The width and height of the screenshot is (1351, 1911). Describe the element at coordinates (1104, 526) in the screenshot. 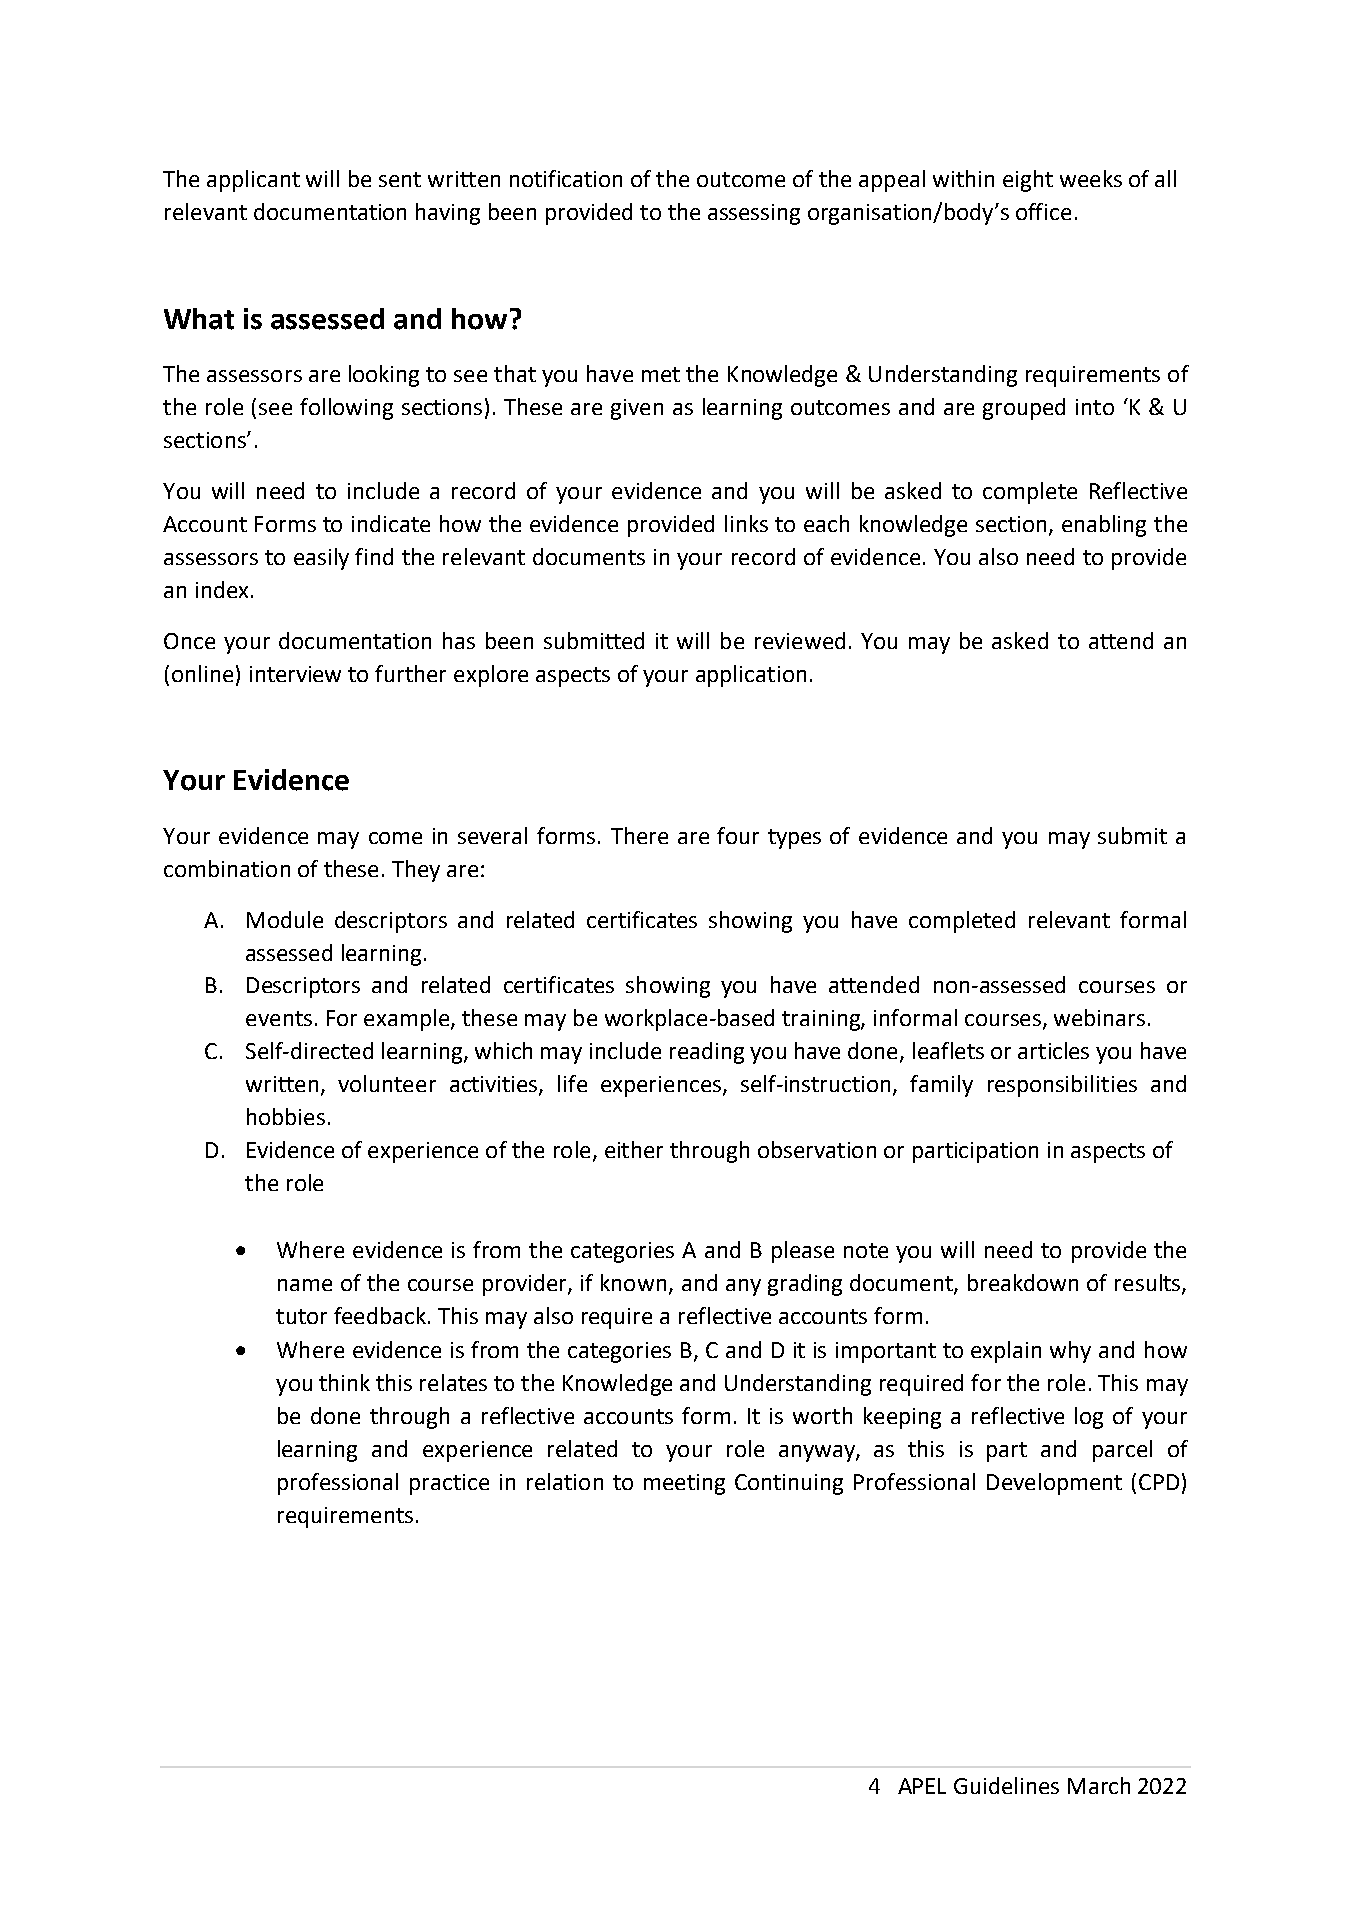

I see `enabling` at that location.
